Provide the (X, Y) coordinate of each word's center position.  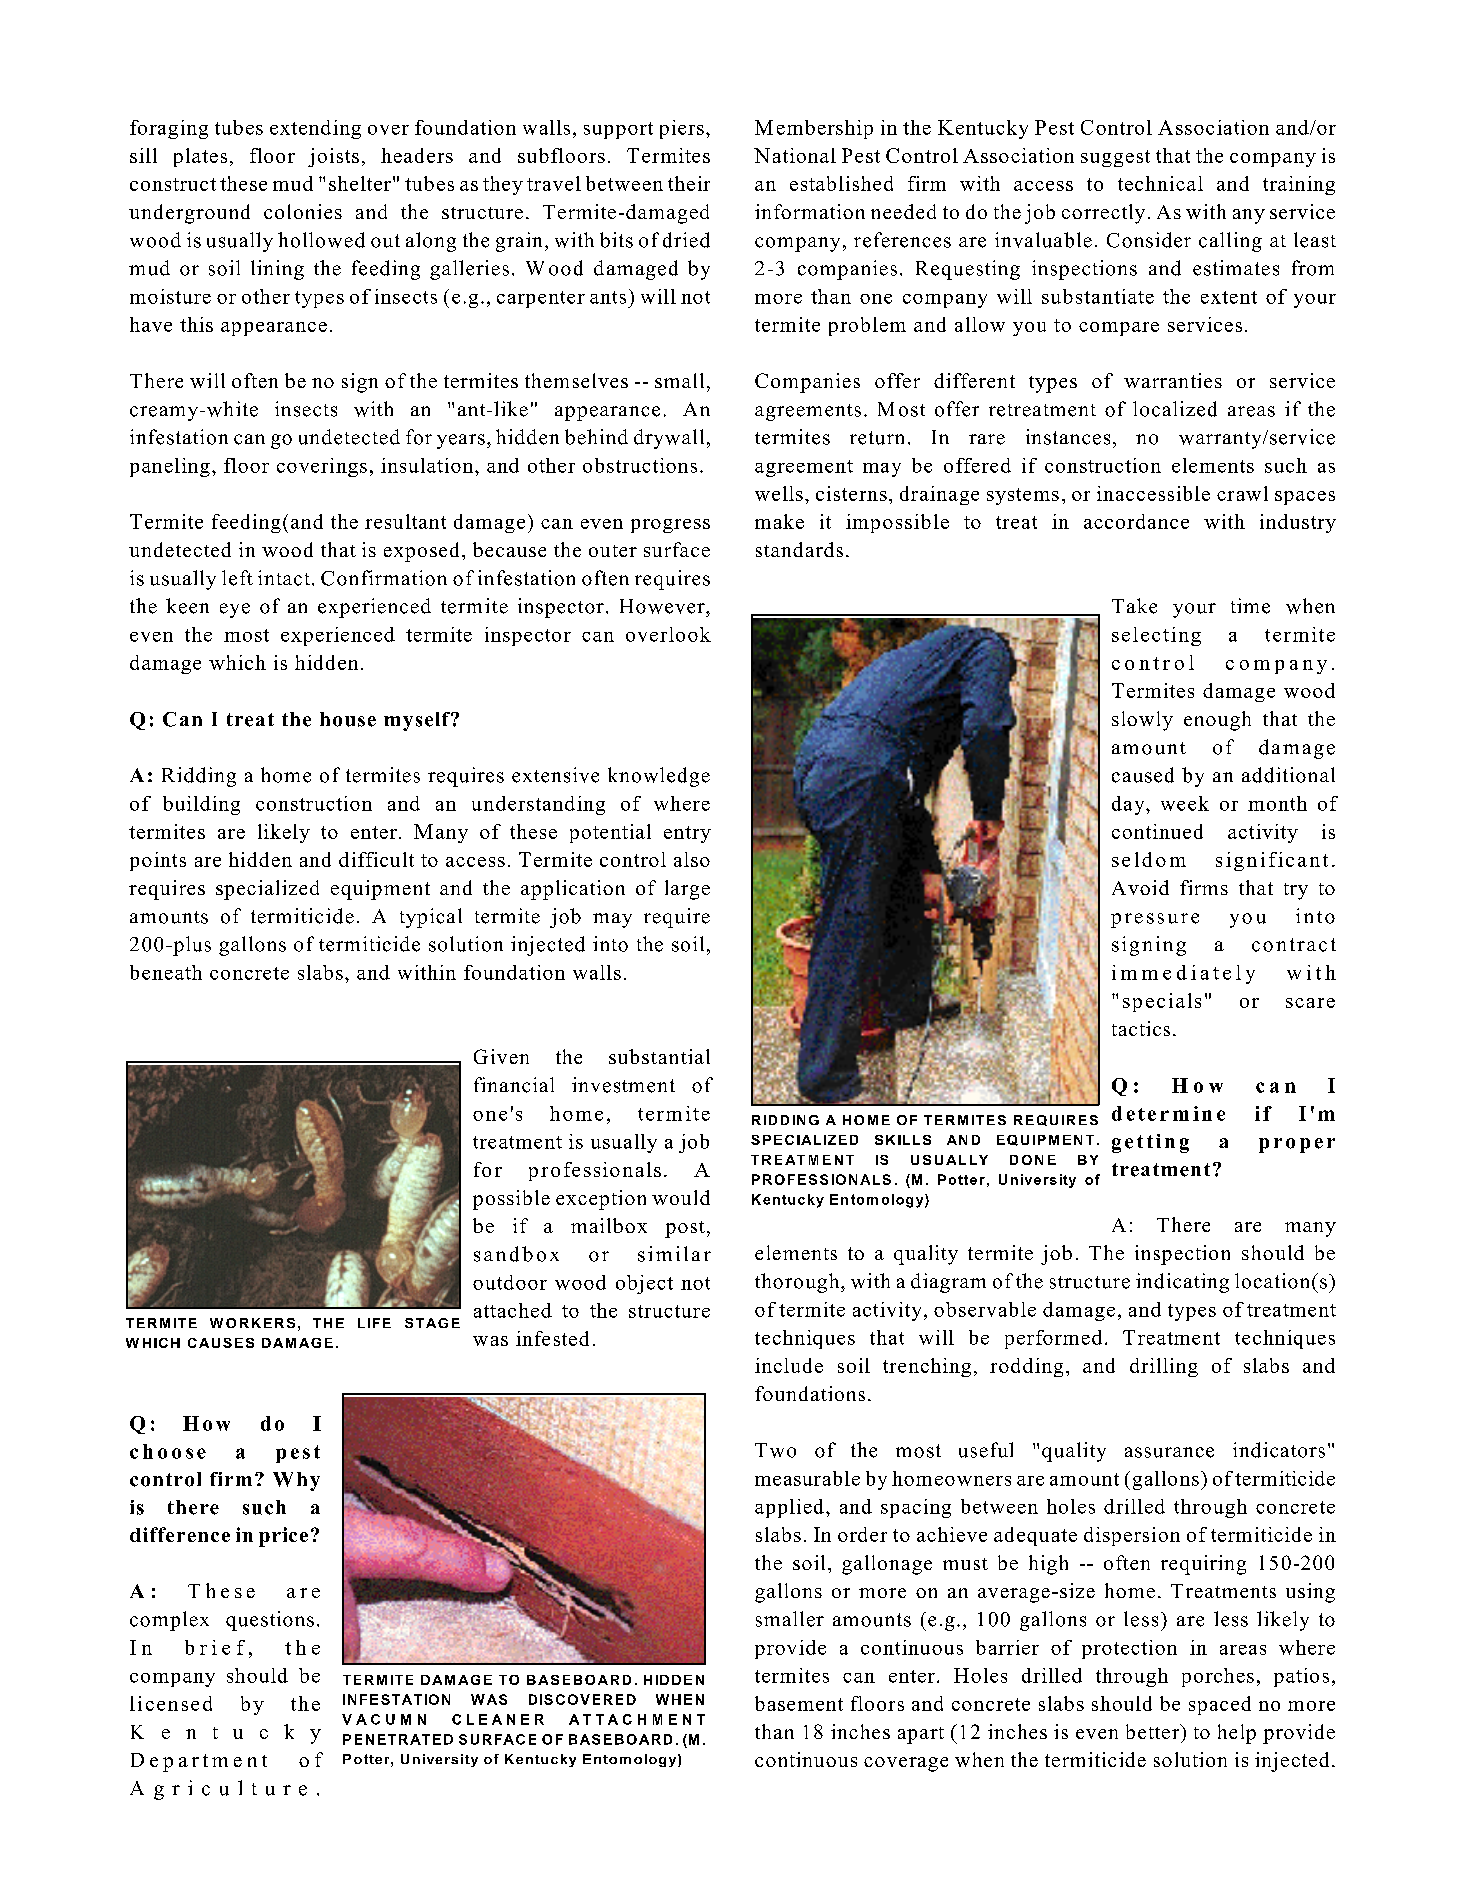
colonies (303, 211)
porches (1218, 1677)
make (779, 521)
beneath (166, 972)
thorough (798, 1283)
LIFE (374, 1323)
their (689, 183)
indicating (1182, 1283)
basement (799, 1703)
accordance (1136, 521)
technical (1160, 183)
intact (284, 578)
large (687, 890)
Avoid (1140, 887)
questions (270, 1621)
